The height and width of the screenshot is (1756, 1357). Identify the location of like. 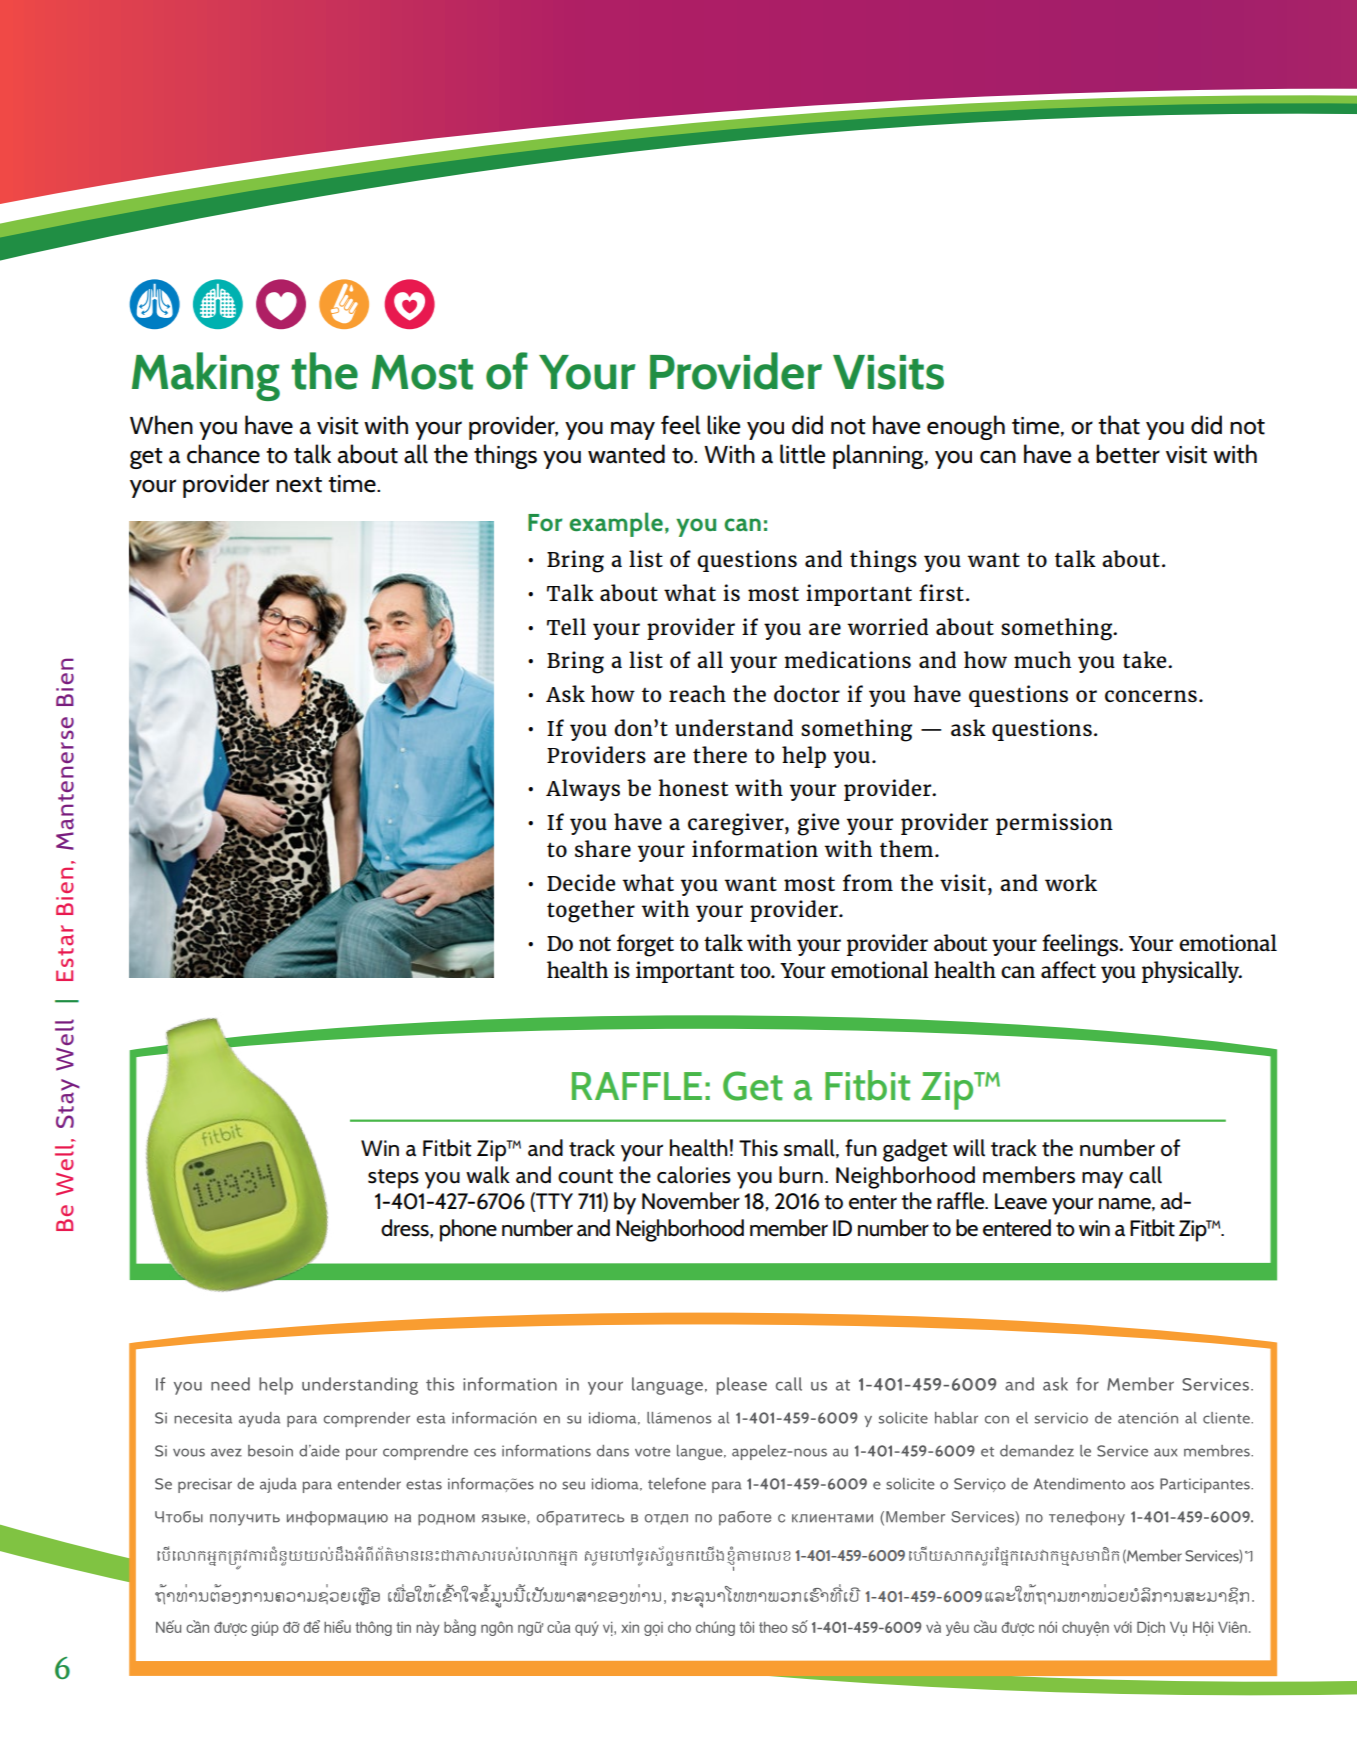
(723, 425).
